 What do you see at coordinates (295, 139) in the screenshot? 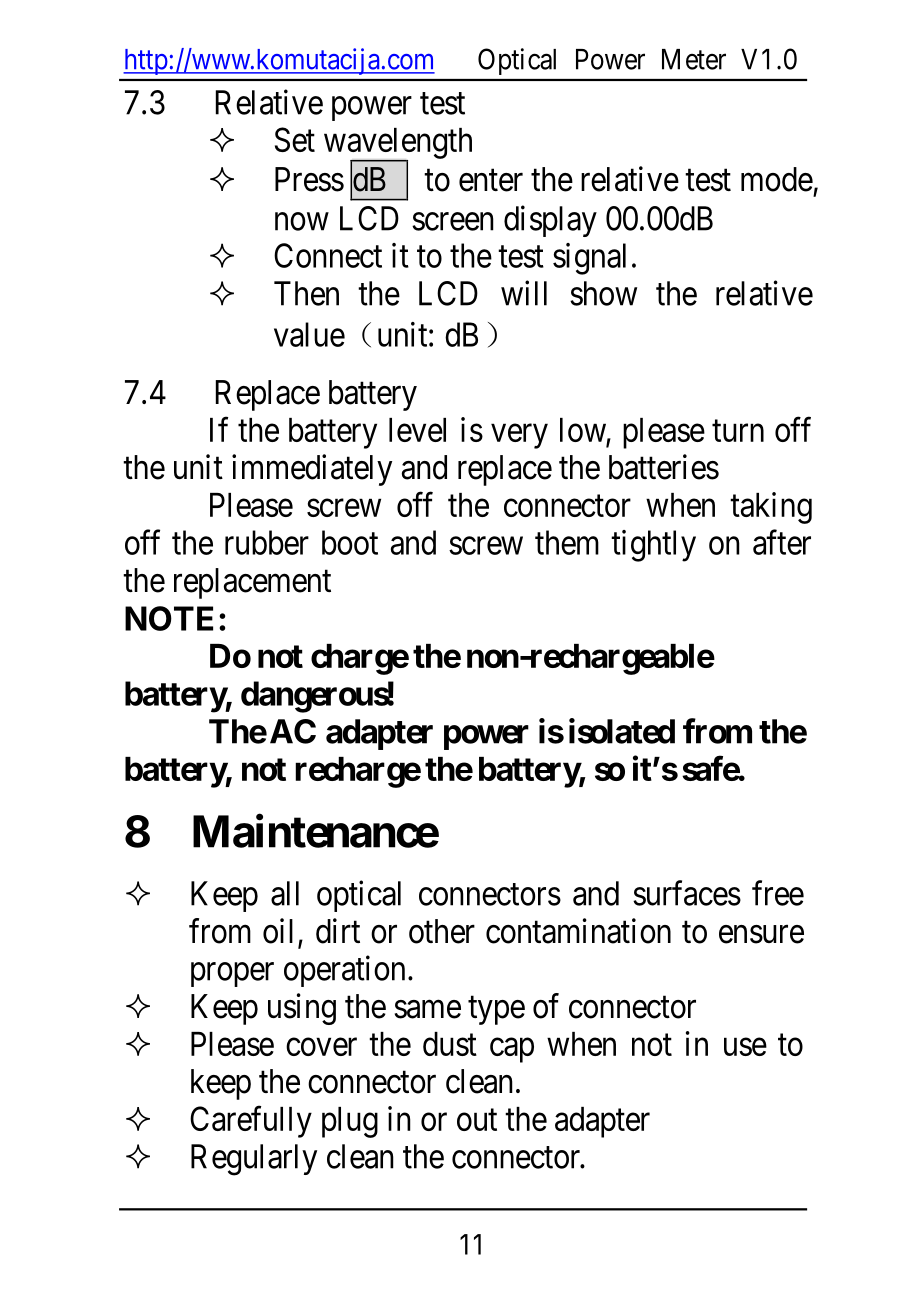
I see `Set` at bounding box center [295, 139].
